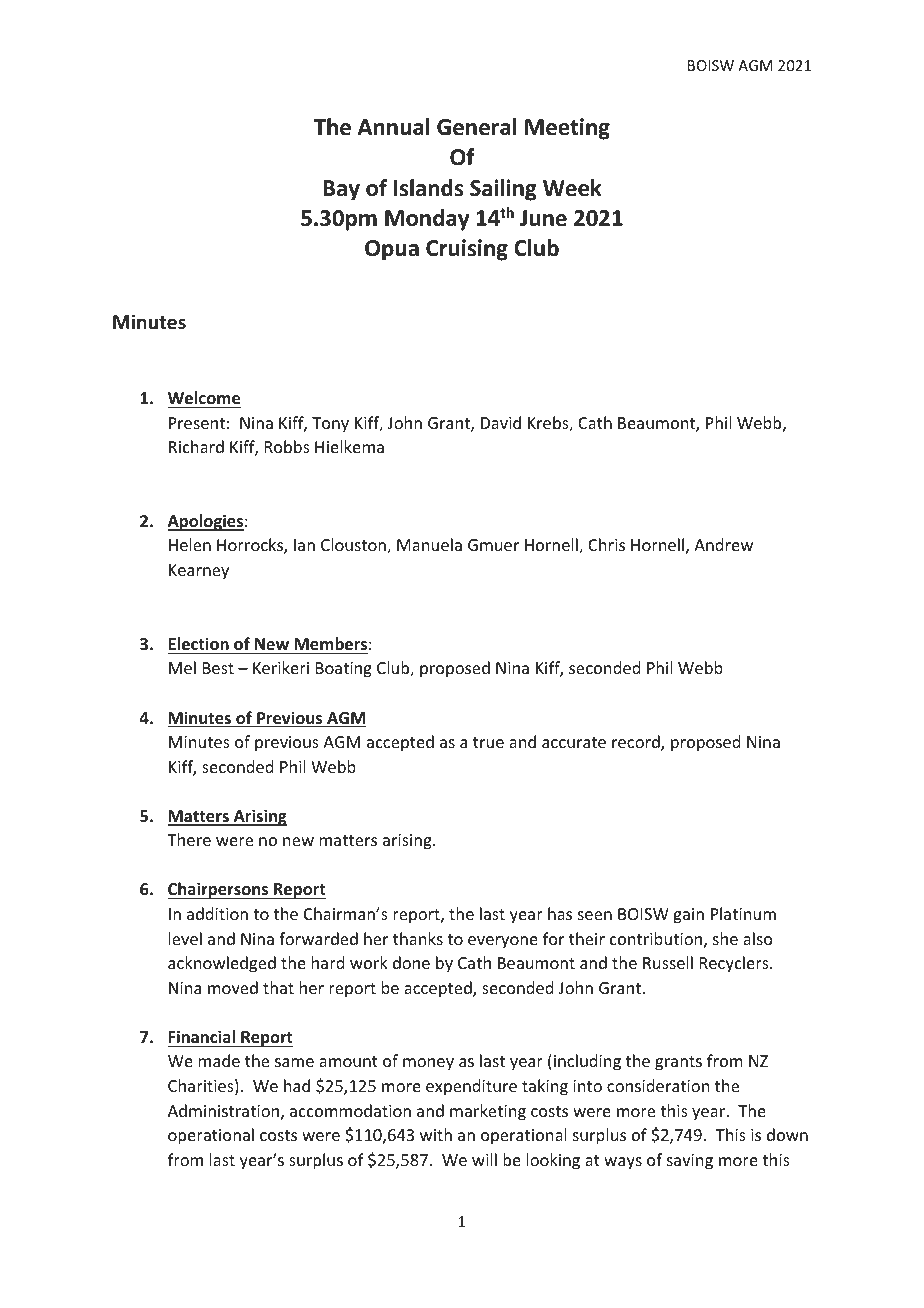 The height and width of the document is (1308, 924). I want to click on marketing, so click(488, 1112).
